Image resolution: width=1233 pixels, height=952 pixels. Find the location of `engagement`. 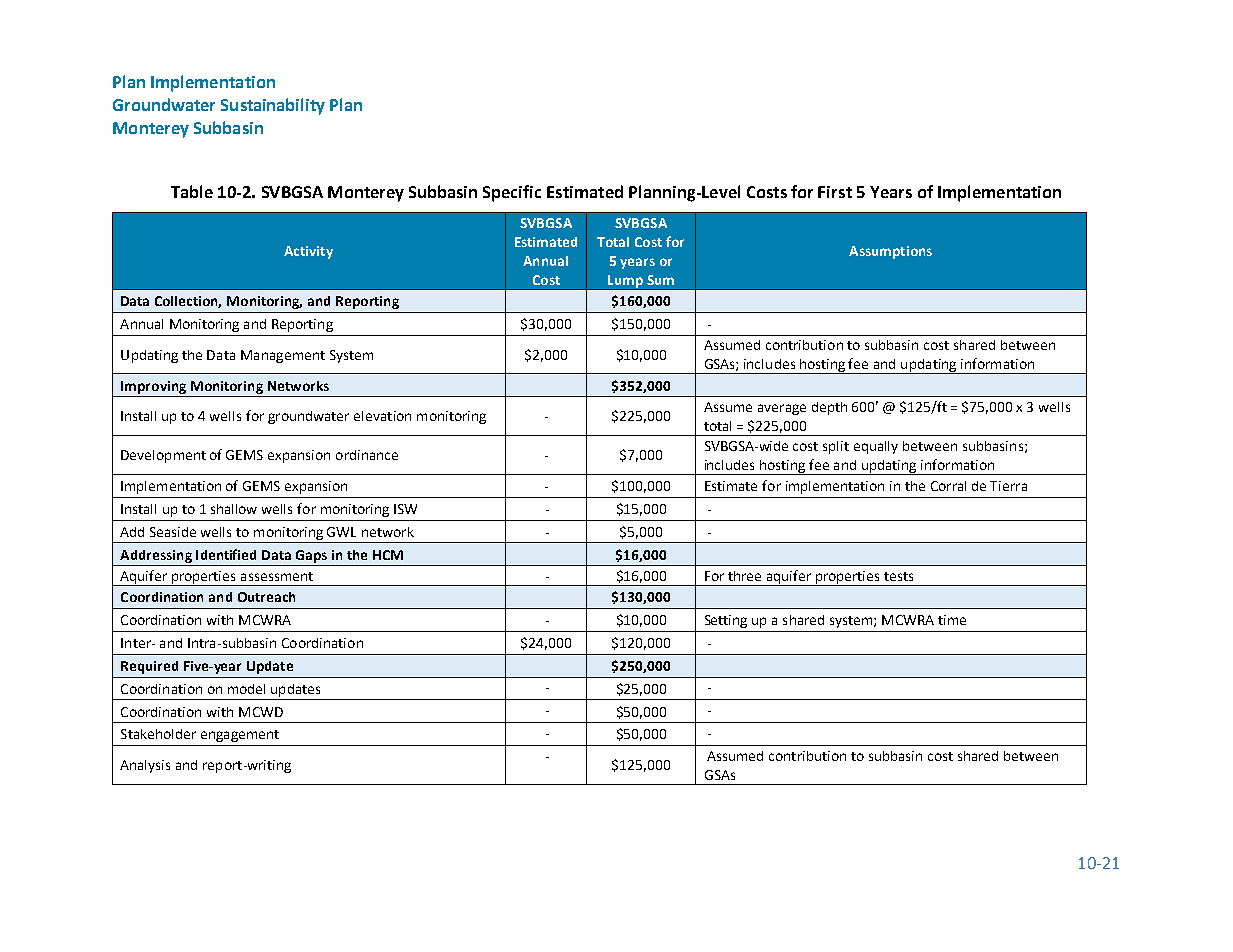

engagement is located at coordinates (240, 736).
